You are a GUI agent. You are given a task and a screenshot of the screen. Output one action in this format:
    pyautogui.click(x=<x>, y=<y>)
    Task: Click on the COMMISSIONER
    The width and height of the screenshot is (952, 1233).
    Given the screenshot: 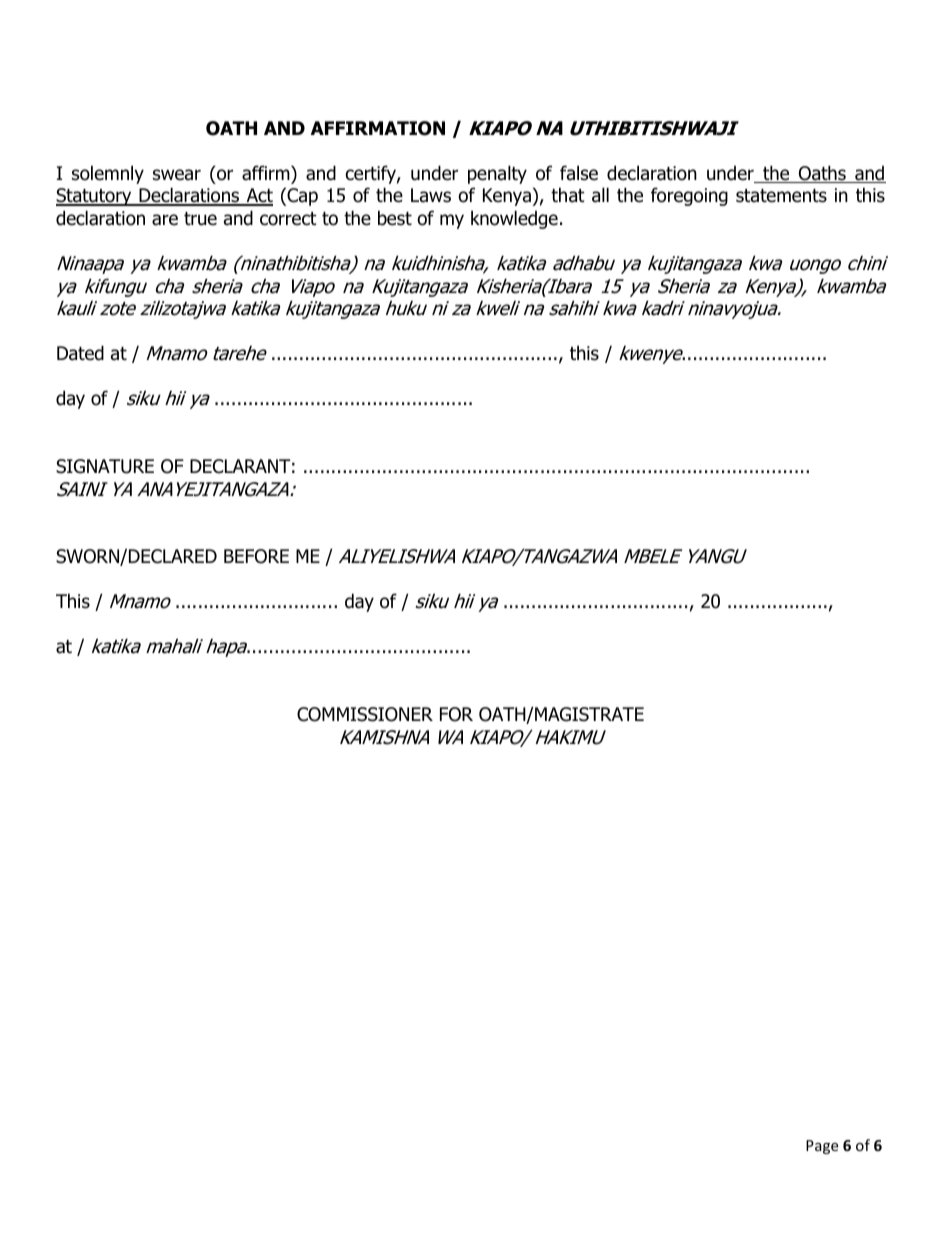 What is the action you would take?
    pyautogui.click(x=365, y=714)
